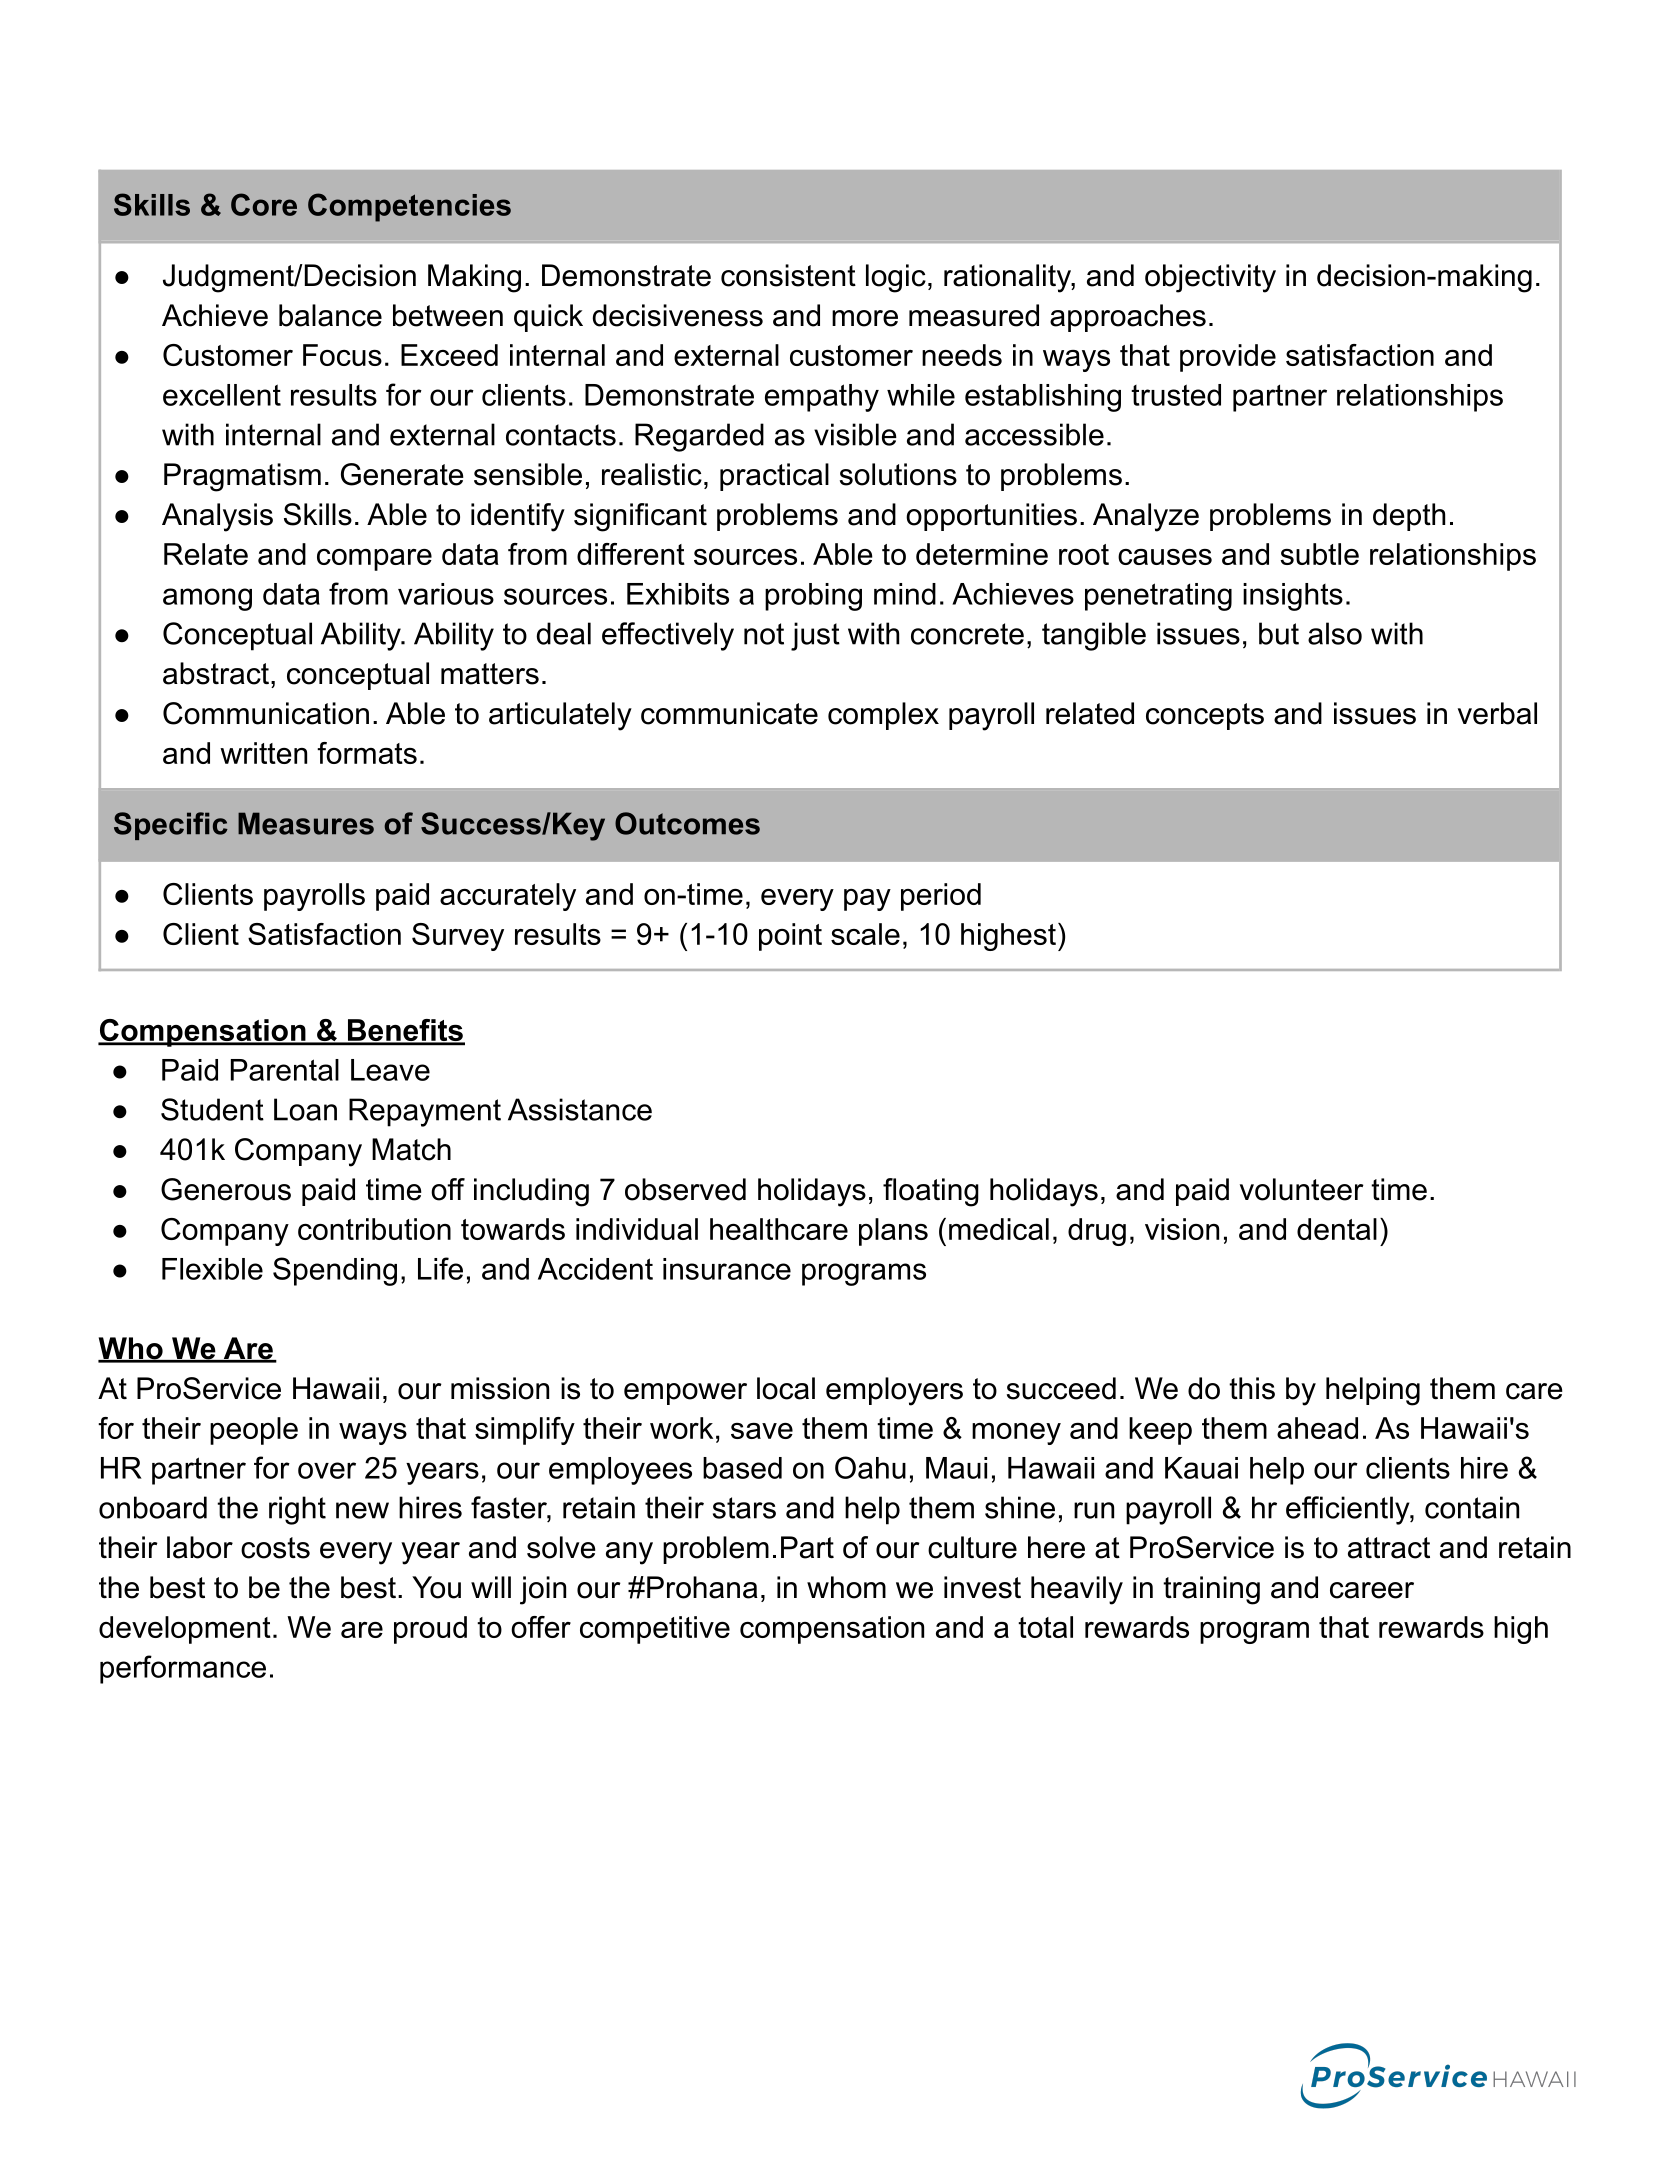 This screenshot has height=2167, width=1674. Describe the element at coordinates (430, 1630) in the screenshot. I see `proud` at that location.
